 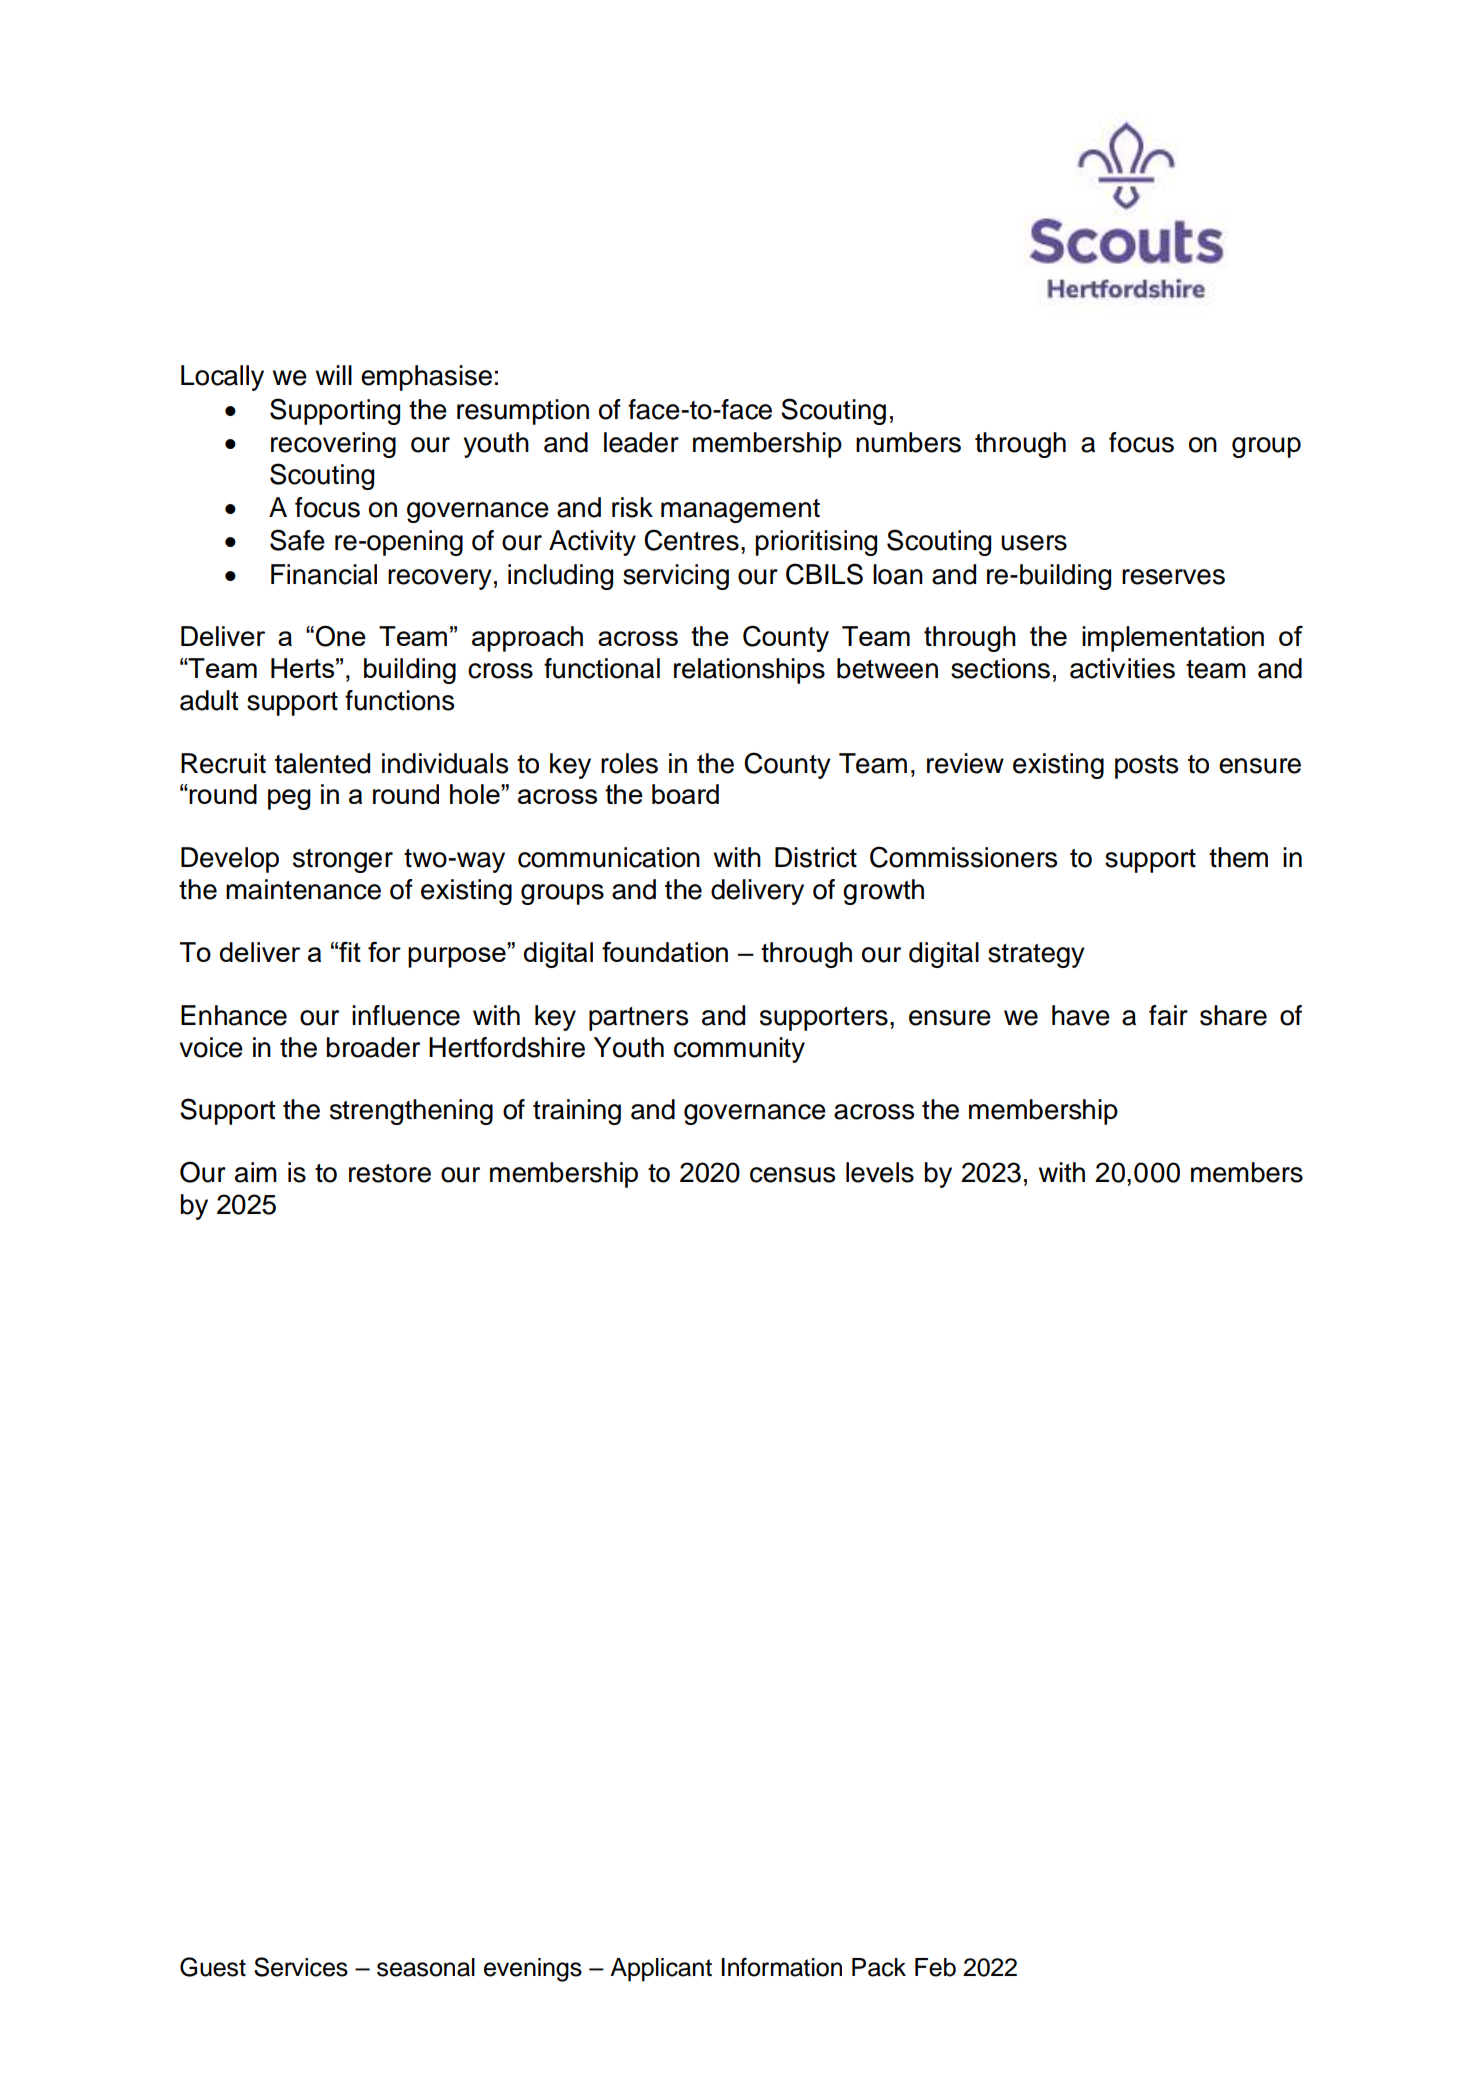 I want to click on Services, so click(x=301, y=1967).
